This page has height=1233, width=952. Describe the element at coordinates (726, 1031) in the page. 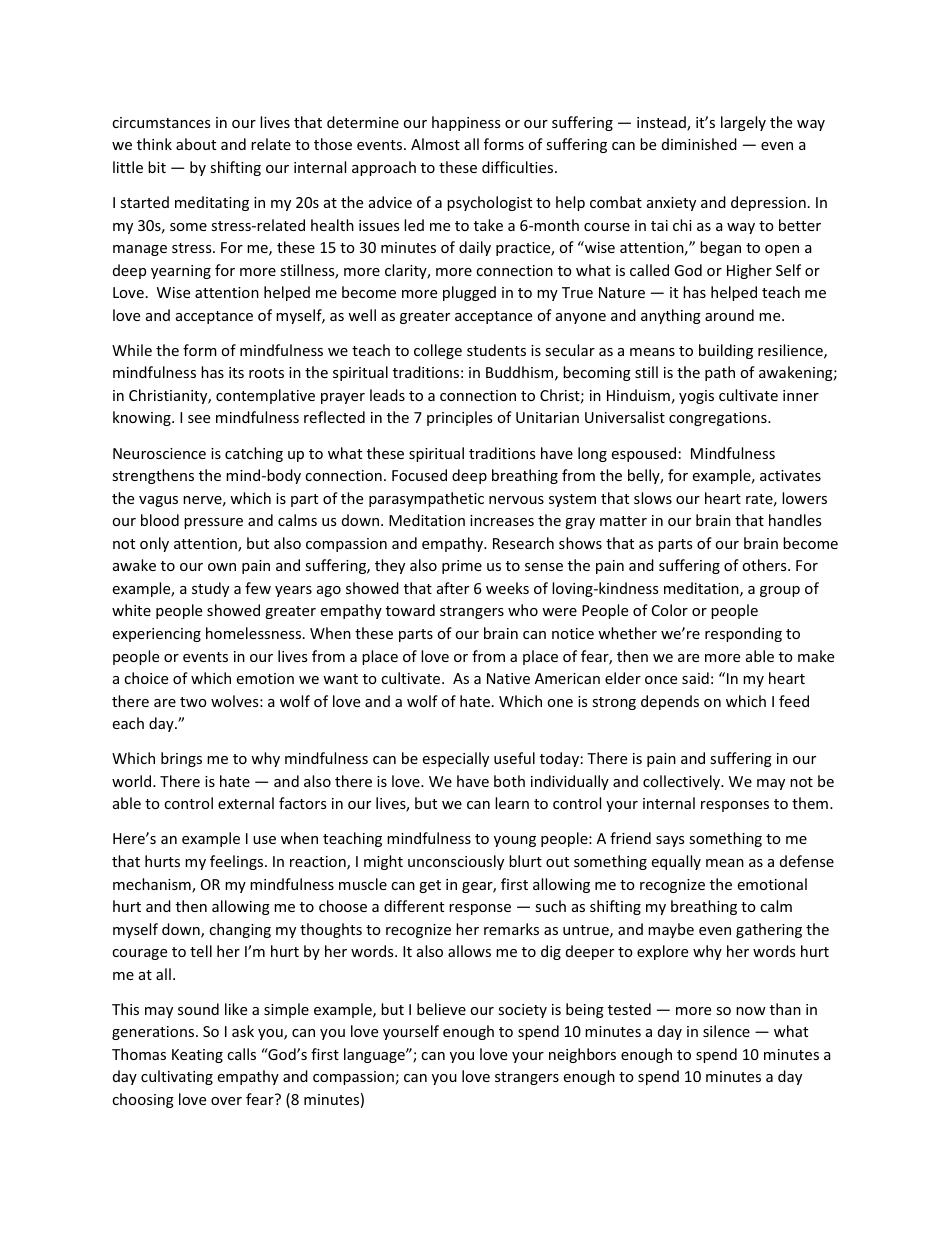

I see `silence` at that location.
